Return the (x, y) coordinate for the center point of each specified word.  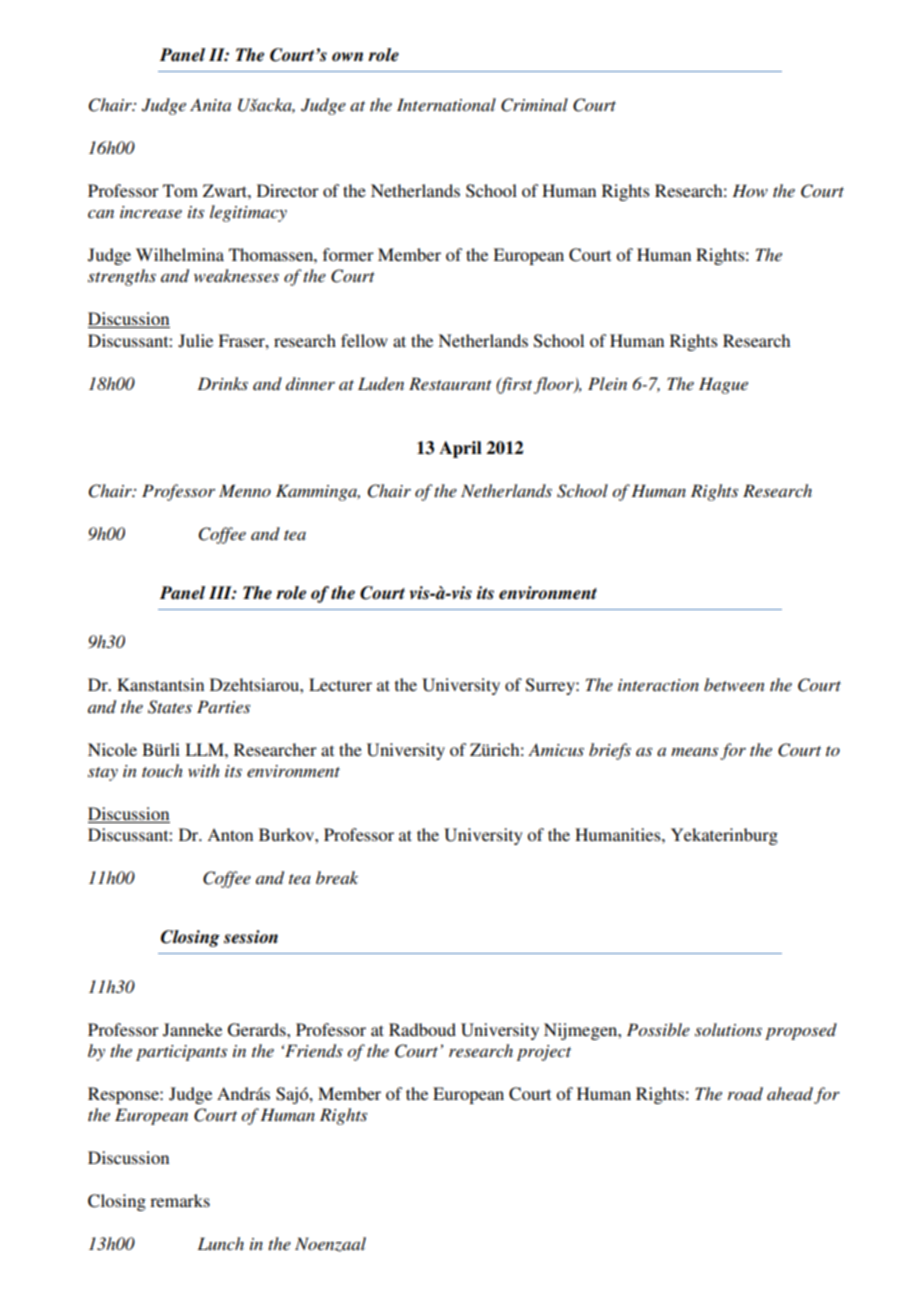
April (460, 449)
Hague (723, 385)
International (446, 104)
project (544, 1053)
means (694, 751)
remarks (180, 1200)
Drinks (222, 383)
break (337, 877)
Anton (230, 834)
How (750, 190)
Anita (210, 105)
